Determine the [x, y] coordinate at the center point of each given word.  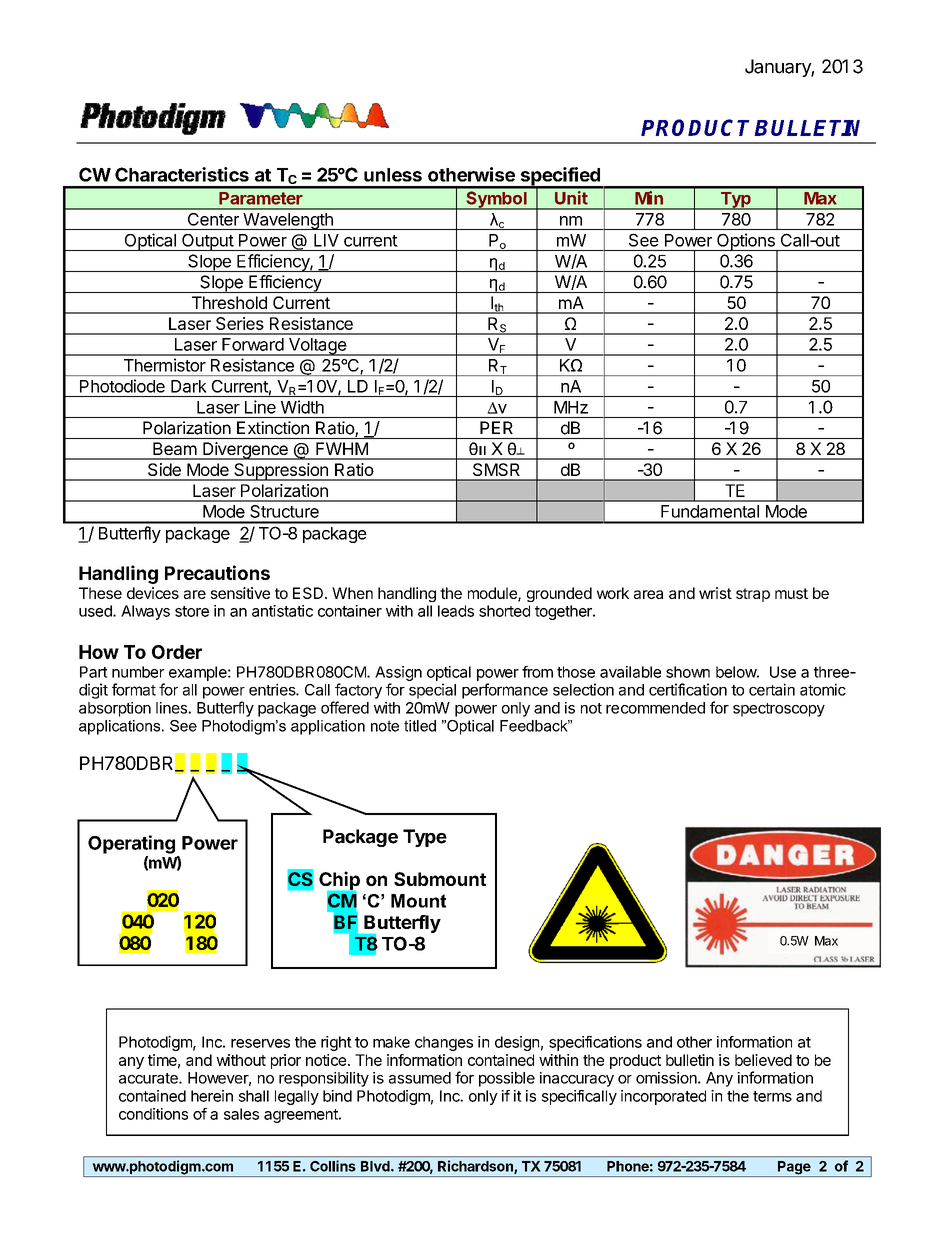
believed [763, 1060]
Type [425, 838]
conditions [153, 1114]
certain [772, 689]
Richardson [476, 1167]
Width [302, 407]
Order [177, 652]
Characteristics [182, 174]
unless [393, 175]
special [432, 691]
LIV [326, 240]
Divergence [245, 451]
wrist [715, 593]
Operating [131, 844]
